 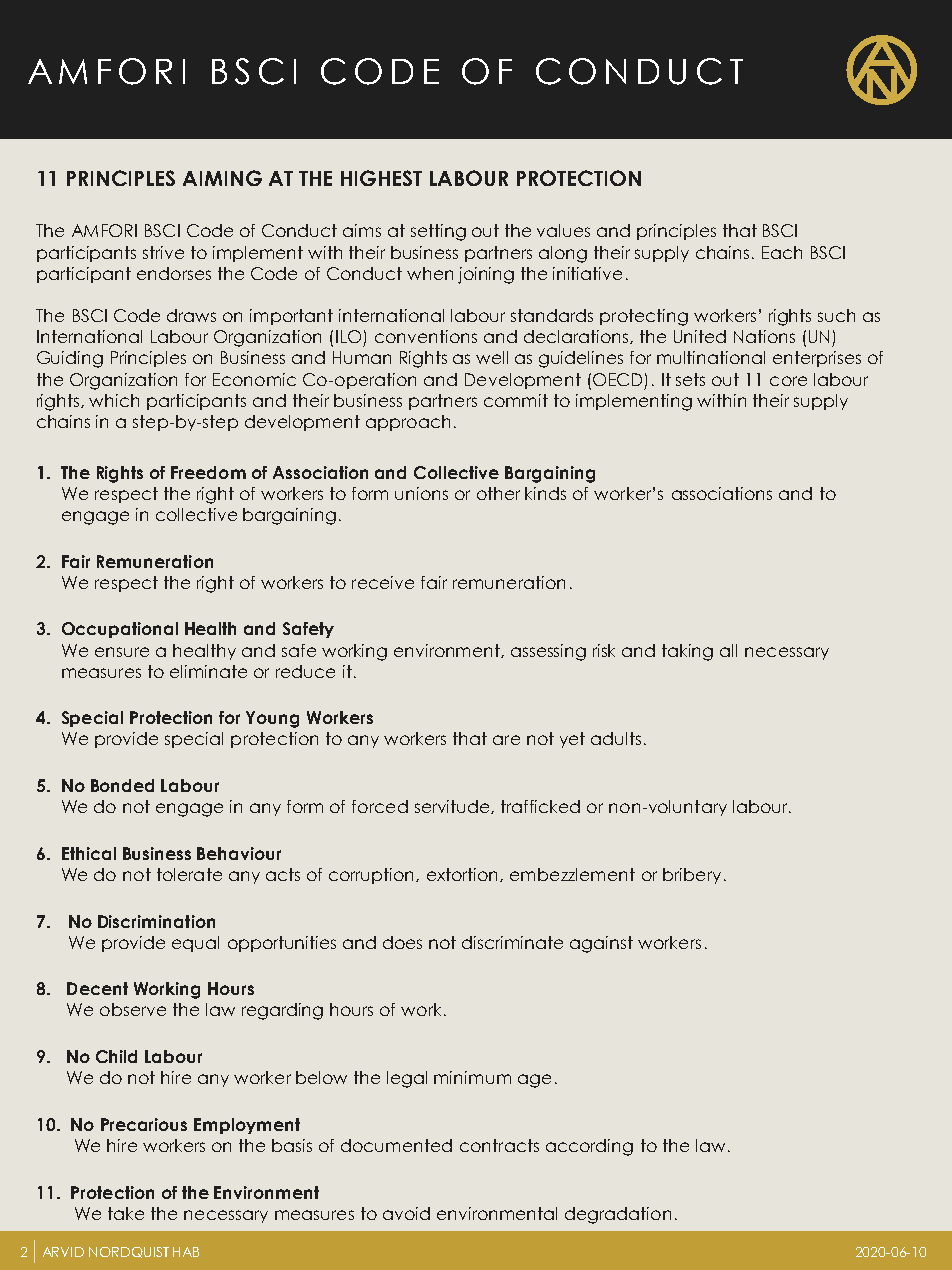 I want to click on bribery, so click(x=692, y=876).
